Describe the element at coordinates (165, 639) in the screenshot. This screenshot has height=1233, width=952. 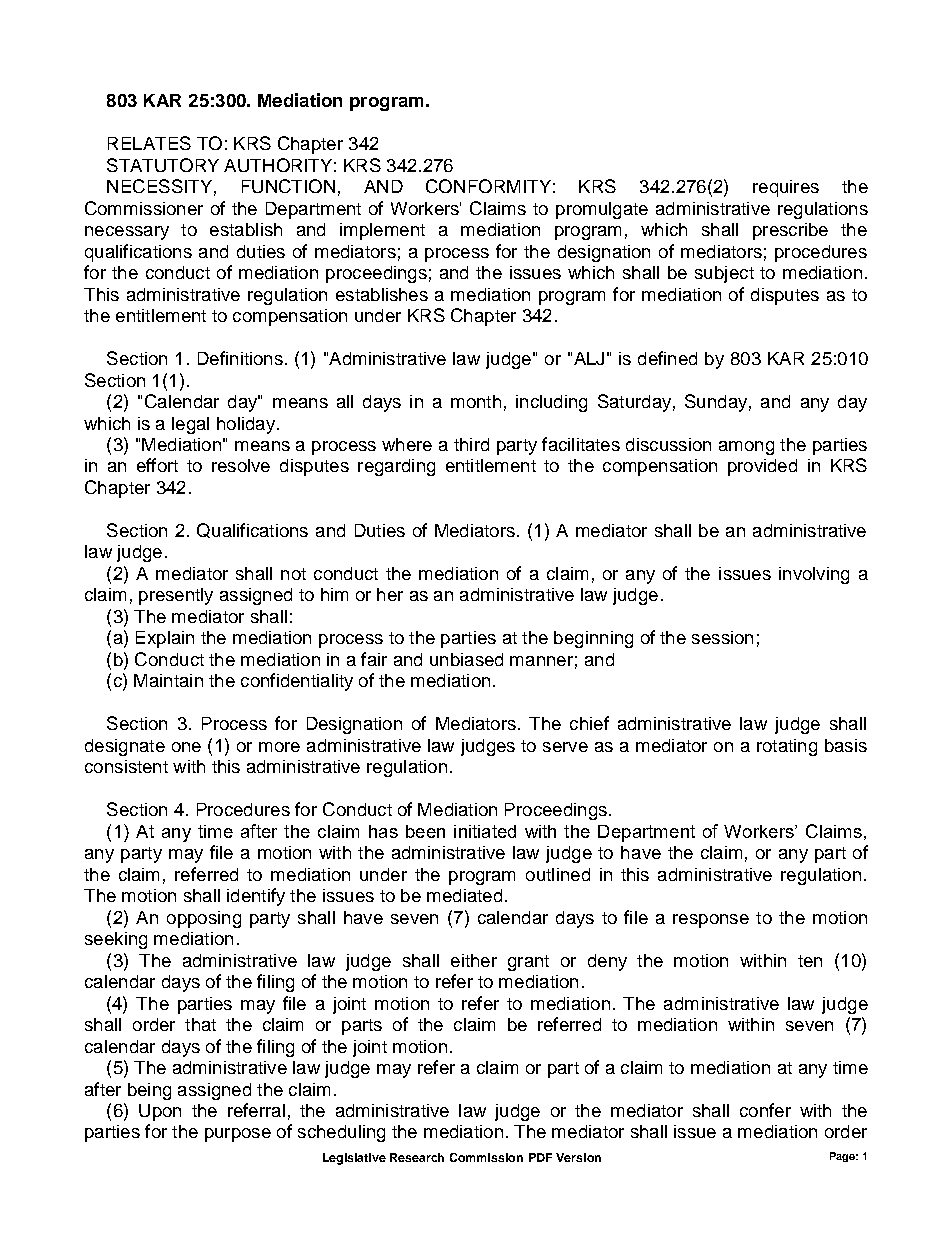
I see `Explain` at that location.
